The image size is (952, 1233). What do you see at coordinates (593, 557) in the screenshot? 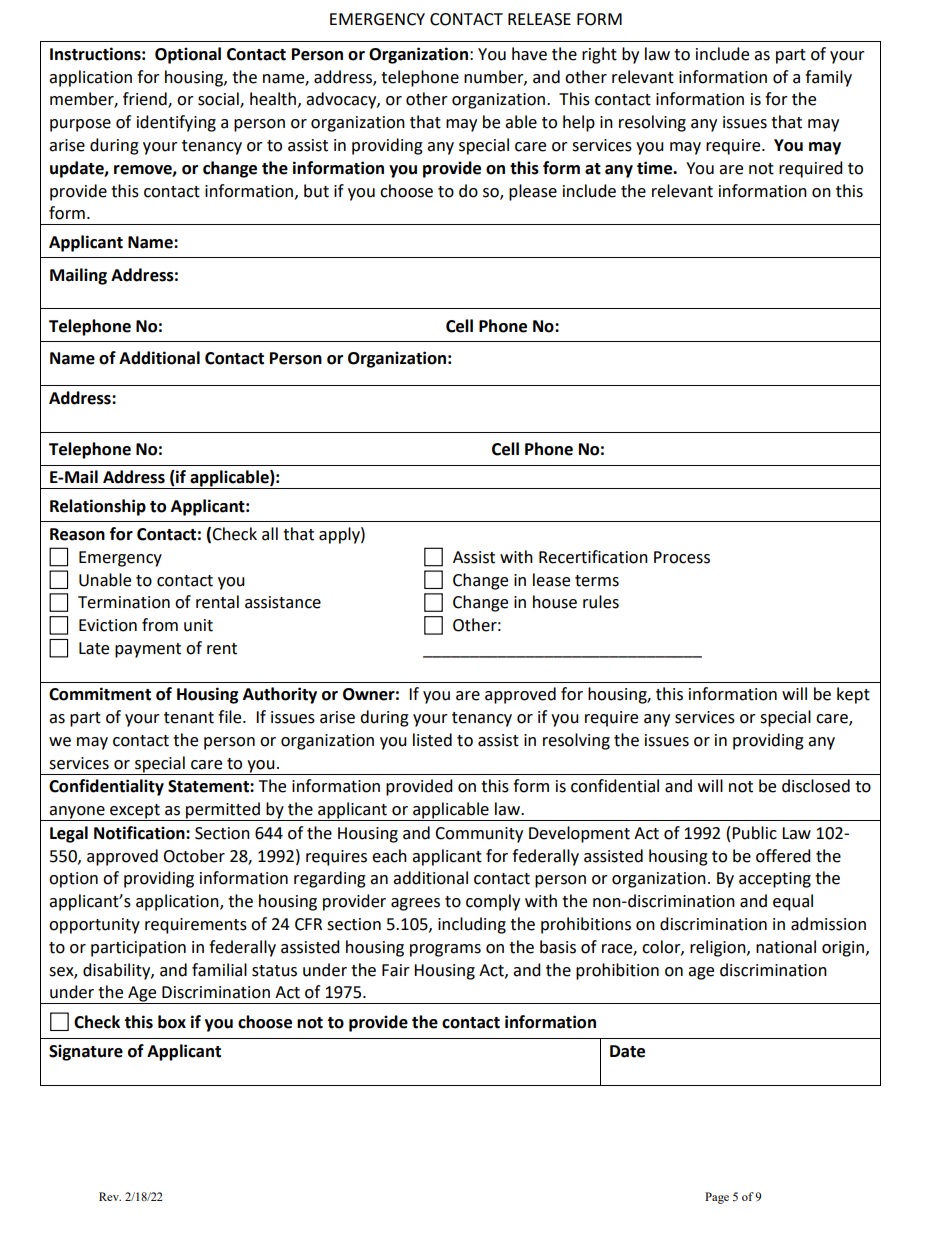
I see `Recertification` at bounding box center [593, 557].
